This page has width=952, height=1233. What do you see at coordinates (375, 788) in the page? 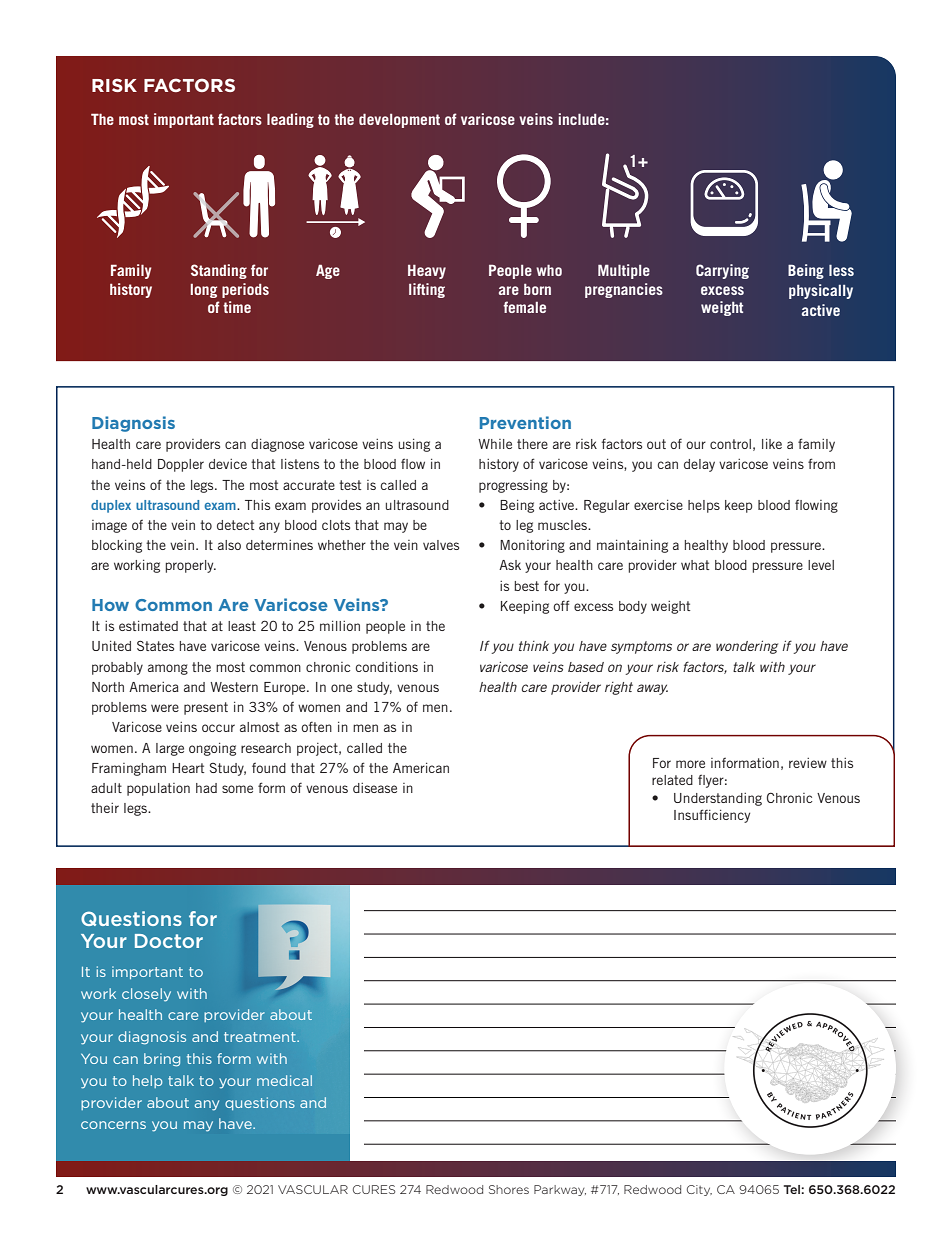
I see `disease` at bounding box center [375, 788].
